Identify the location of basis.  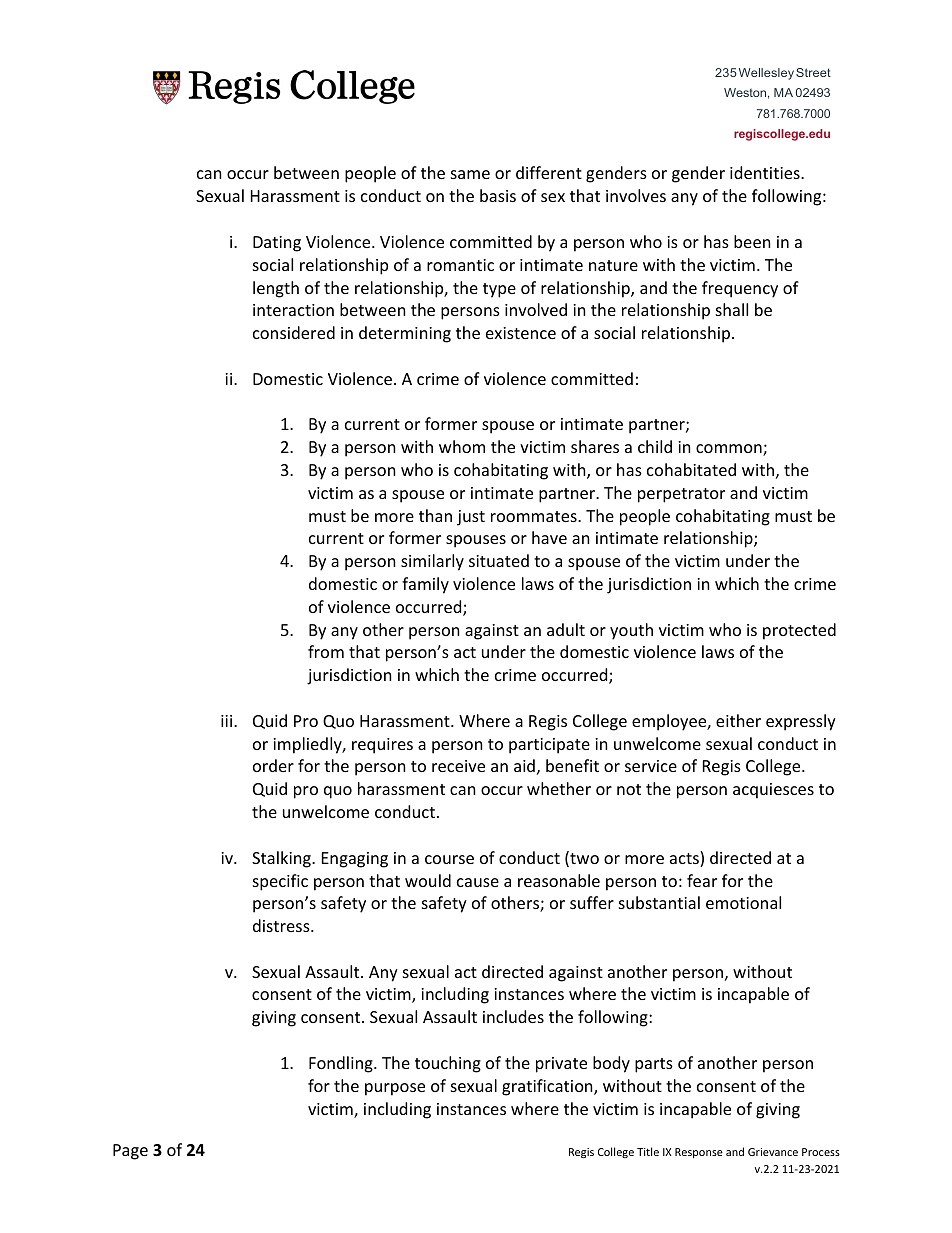
(498, 195).
